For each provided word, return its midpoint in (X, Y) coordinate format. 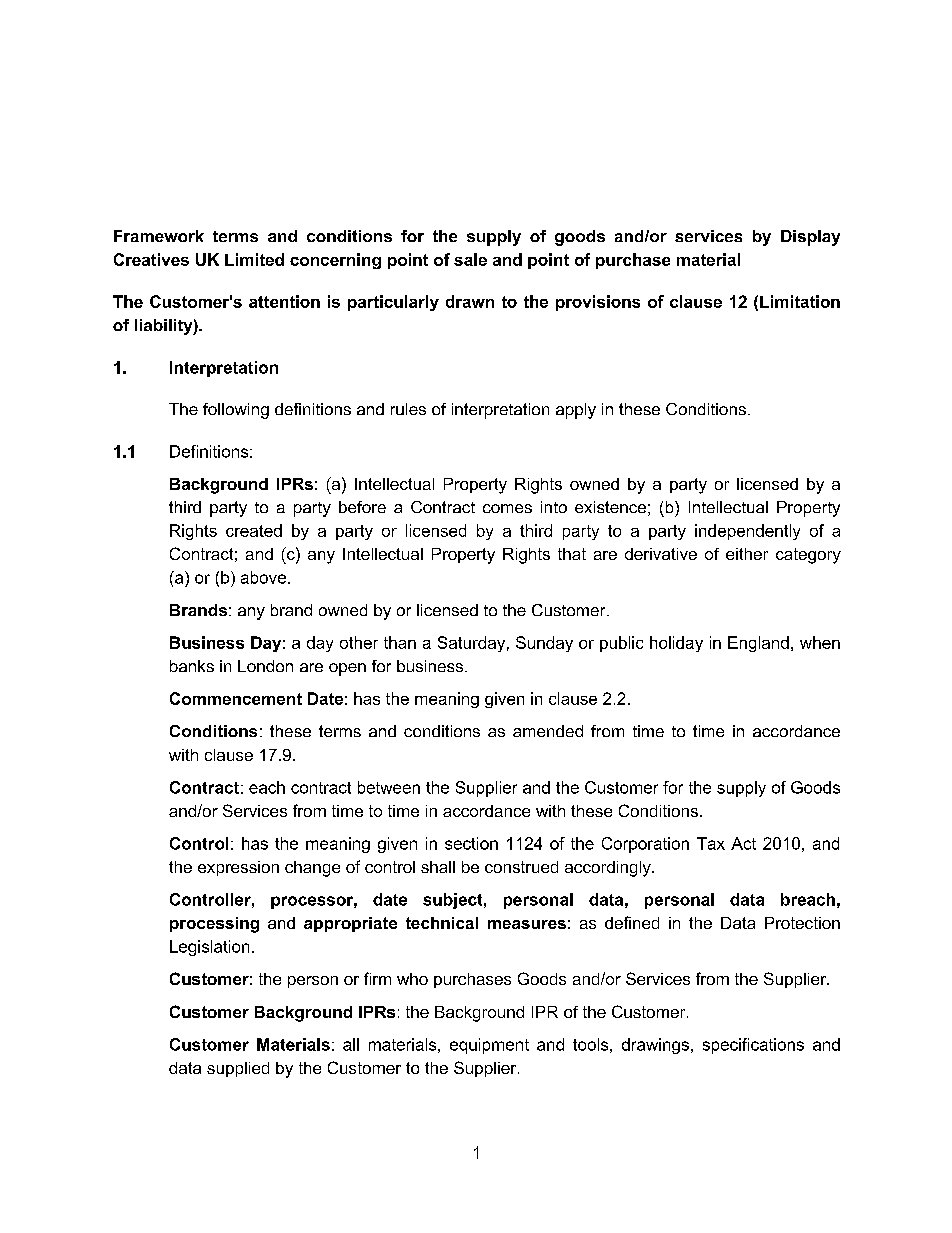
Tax (711, 843)
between (389, 787)
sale (470, 259)
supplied (238, 1069)
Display (810, 238)
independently (747, 532)
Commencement (236, 698)
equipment (489, 1046)
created (254, 530)
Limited (254, 259)
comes (507, 508)
